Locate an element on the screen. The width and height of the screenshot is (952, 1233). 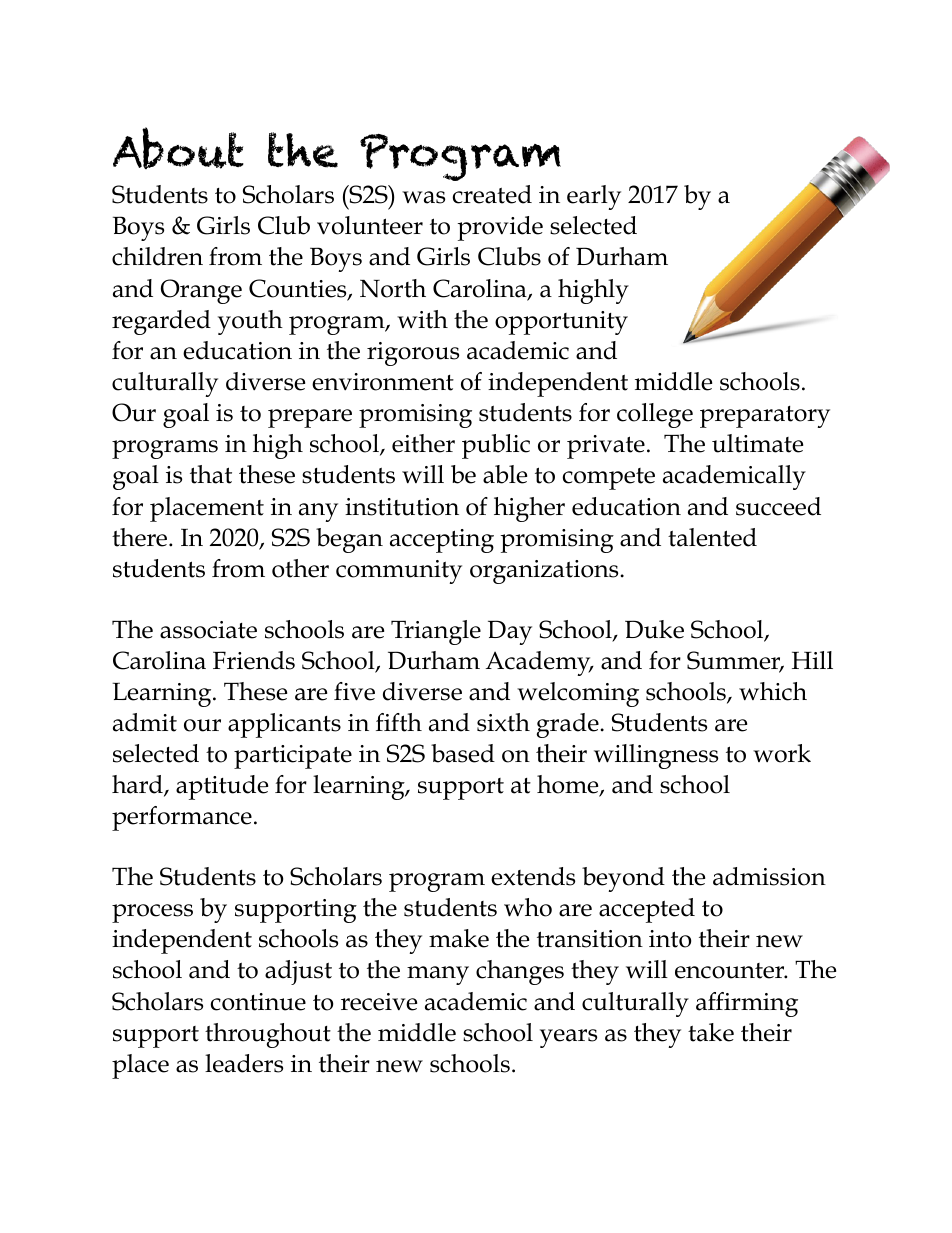
Day is located at coordinates (510, 632).
